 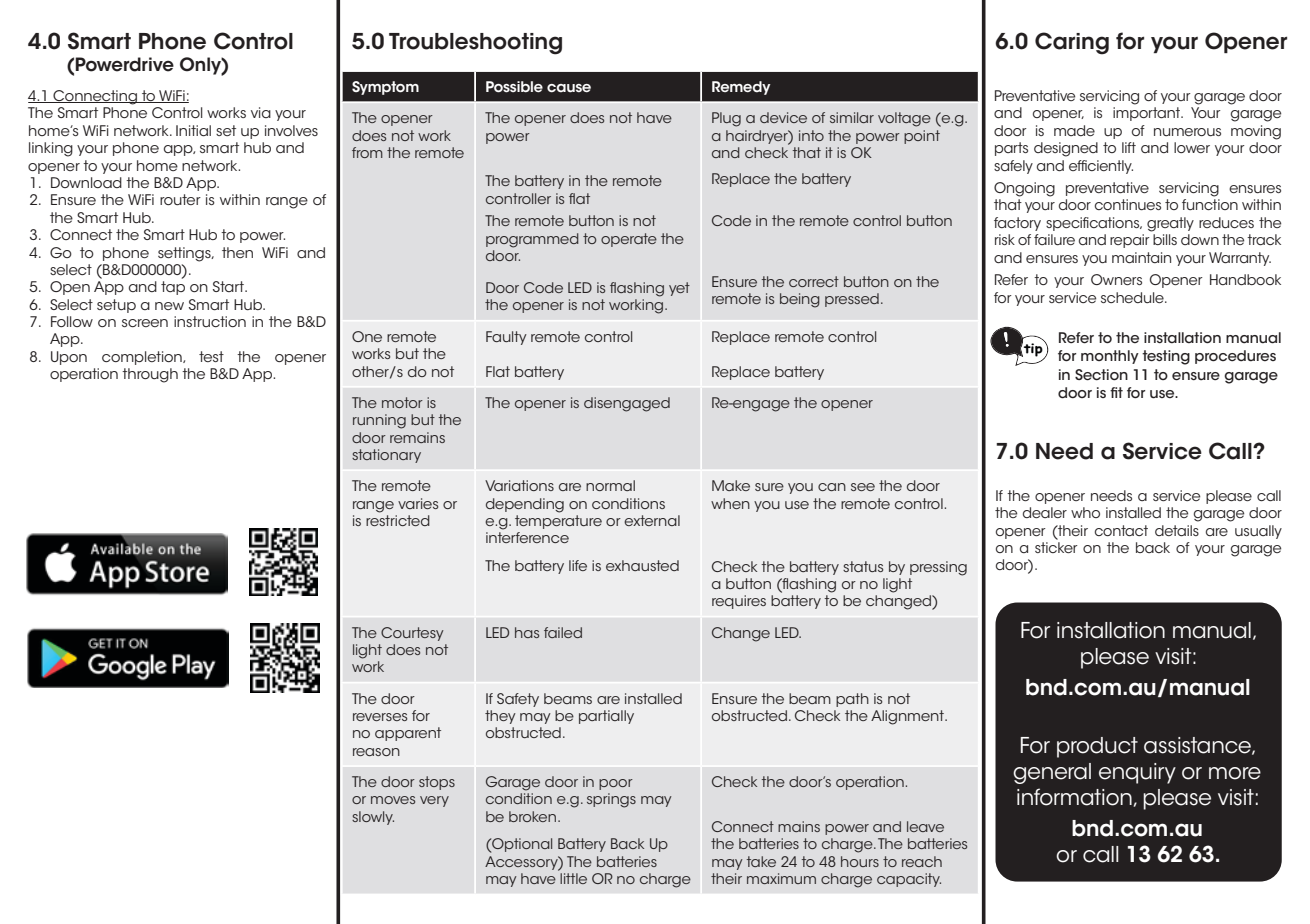 I want to click on take, so click(x=761, y=861).
